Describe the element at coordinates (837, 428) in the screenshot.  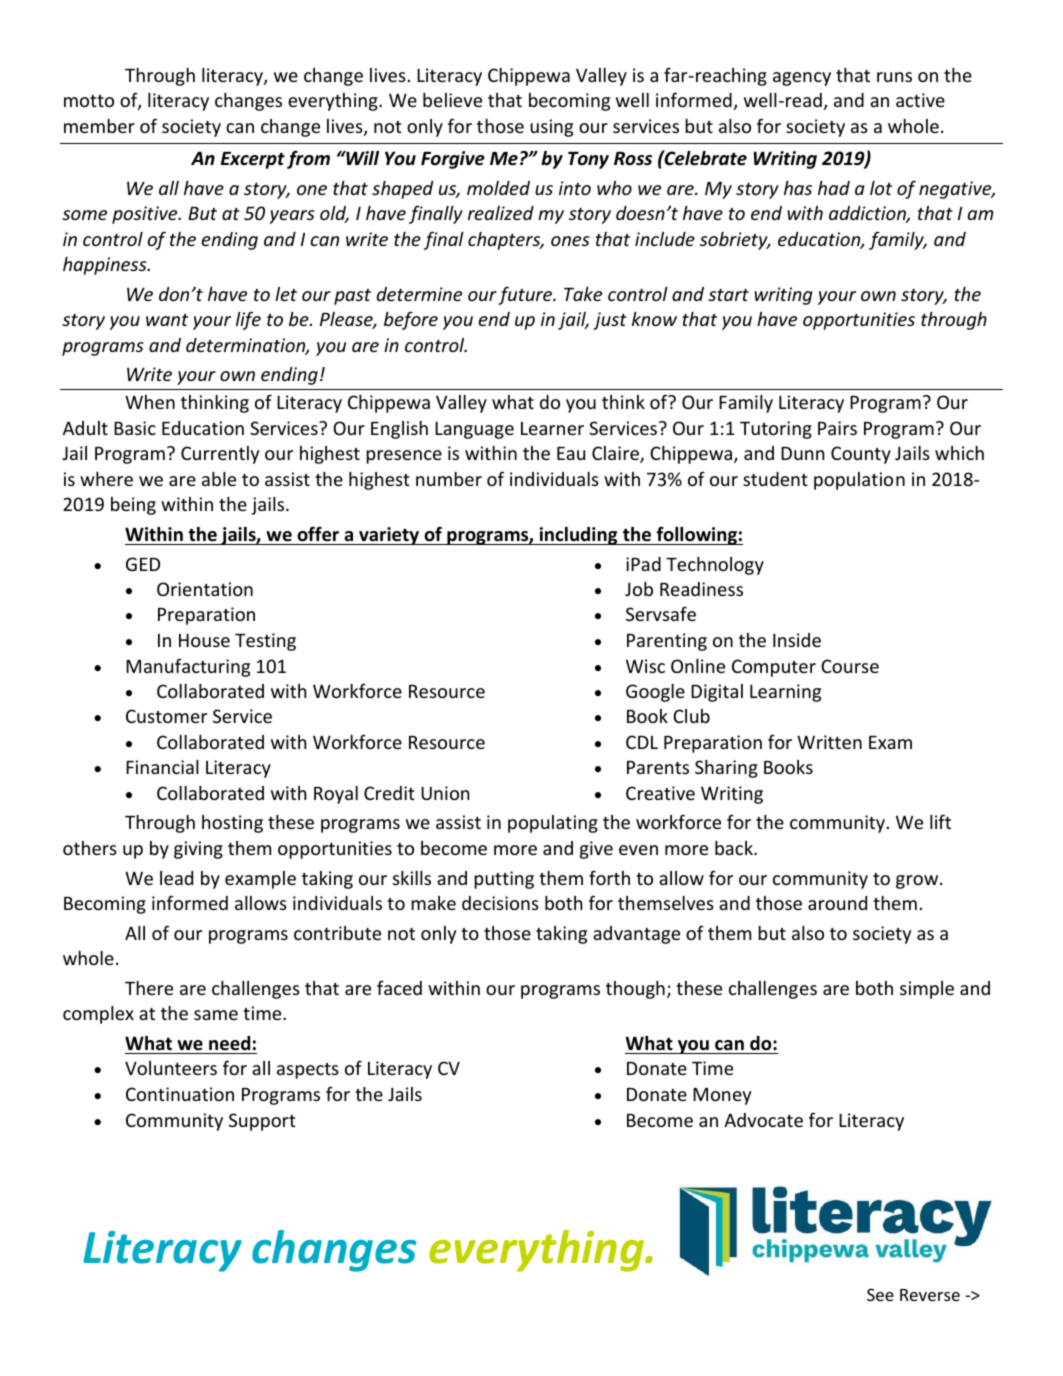
I see `Pairs` at that location.
